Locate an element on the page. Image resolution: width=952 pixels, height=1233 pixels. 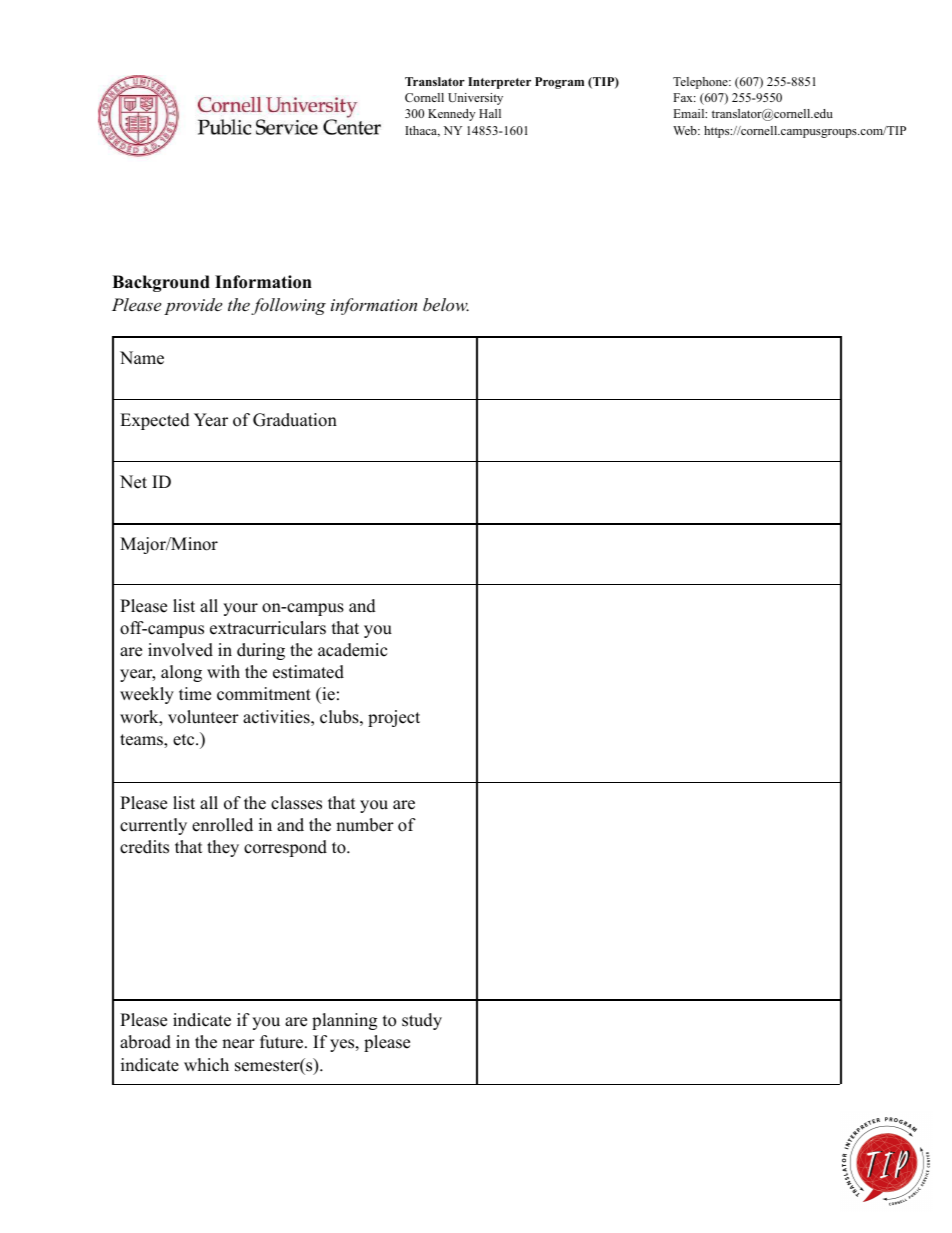
which is located at coordinates (206, 1065).
